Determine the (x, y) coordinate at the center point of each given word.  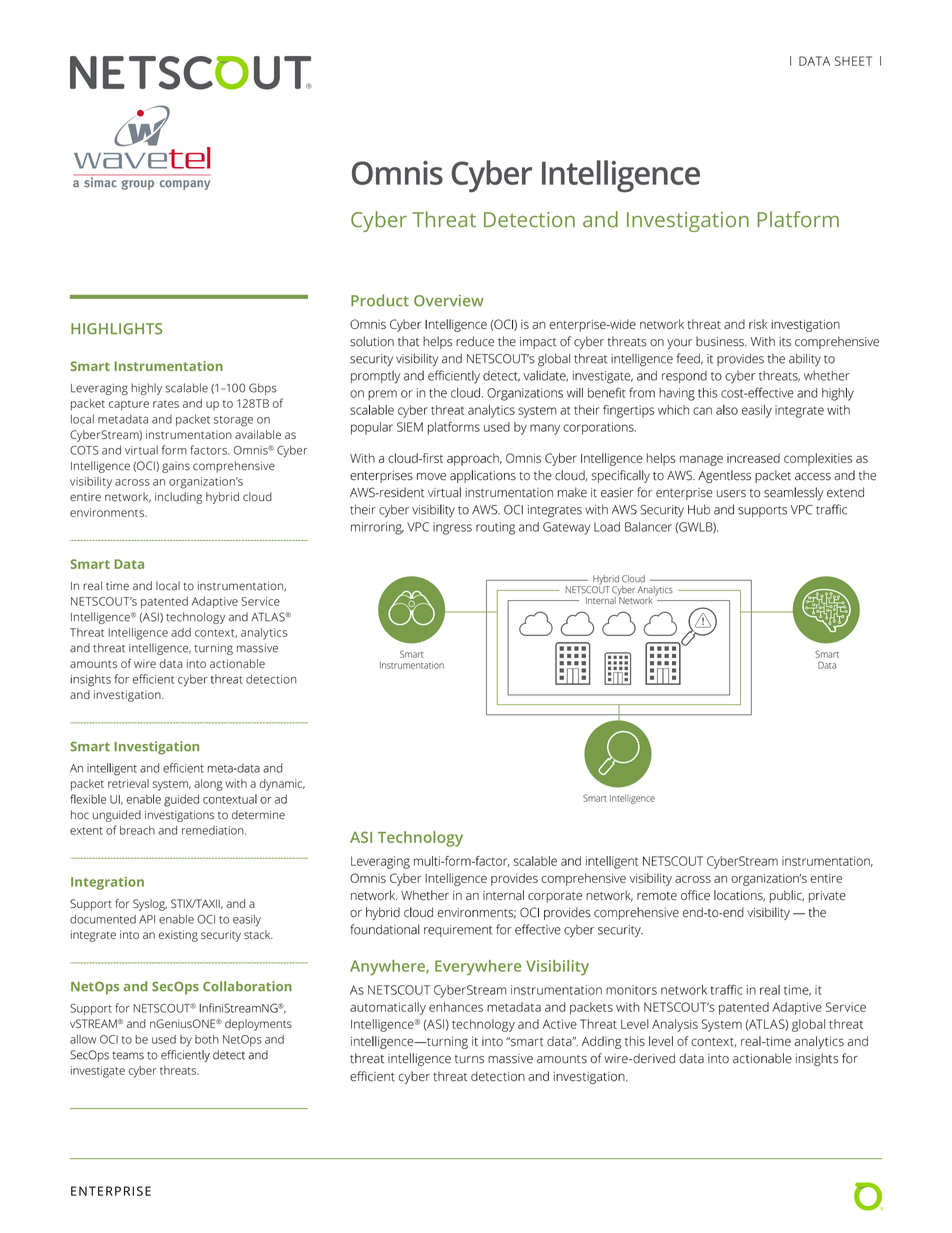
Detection (529, 219)
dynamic (282, 785)
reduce (475, 341)
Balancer (648, 527)
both (207, 1039)
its (785, 342)
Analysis (675, 1025)
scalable (186, 388)
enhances (456, 1007)
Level (635, 1024)
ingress (452, 528)
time (117, 586)
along (208, 785)
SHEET (853, 61)
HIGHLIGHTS (116, 329)
